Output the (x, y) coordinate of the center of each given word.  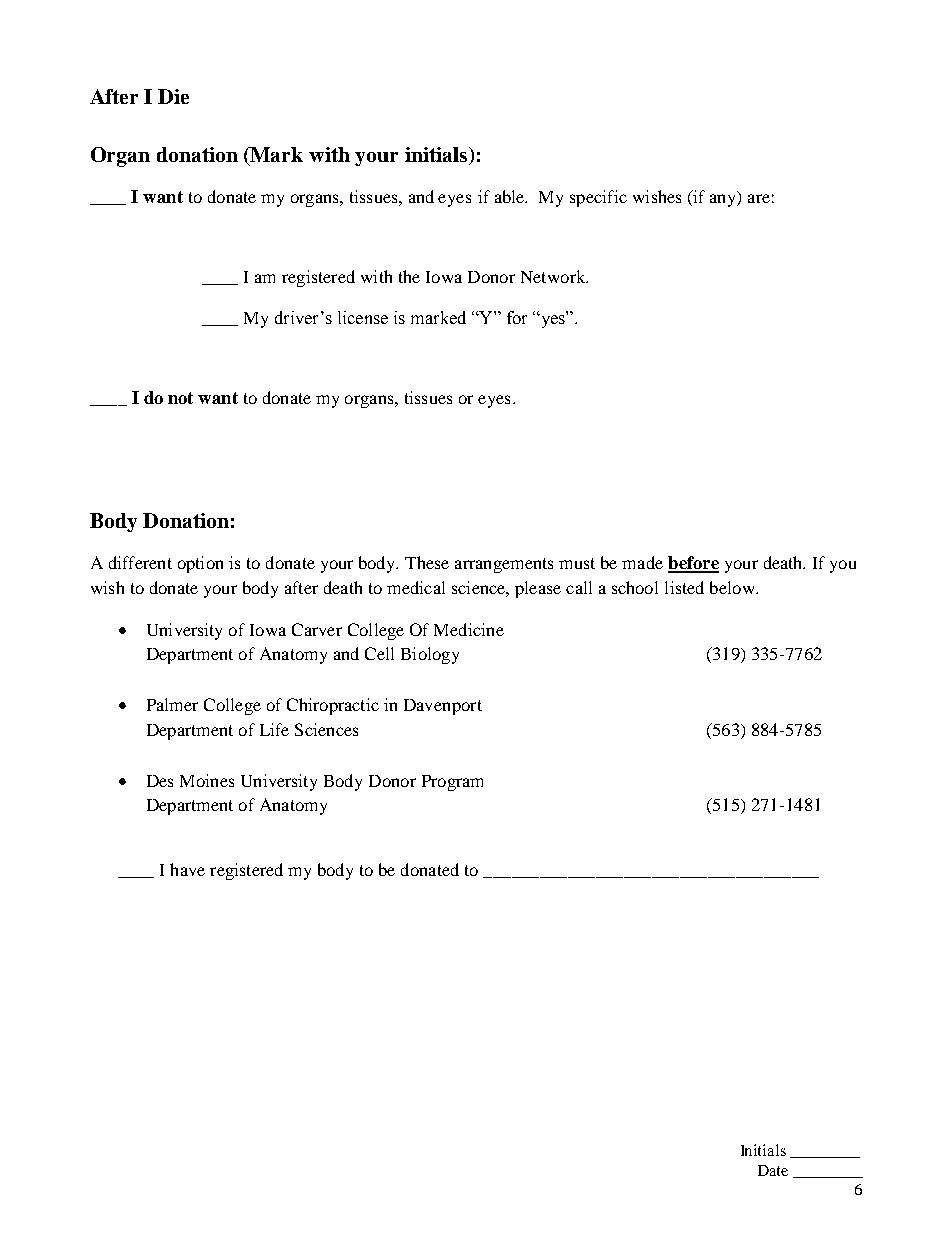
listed (684, 587)
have (187, 869)
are (759, 198)
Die (173, 96)
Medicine (469, 629)
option (200, 564)
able (511, 196)
